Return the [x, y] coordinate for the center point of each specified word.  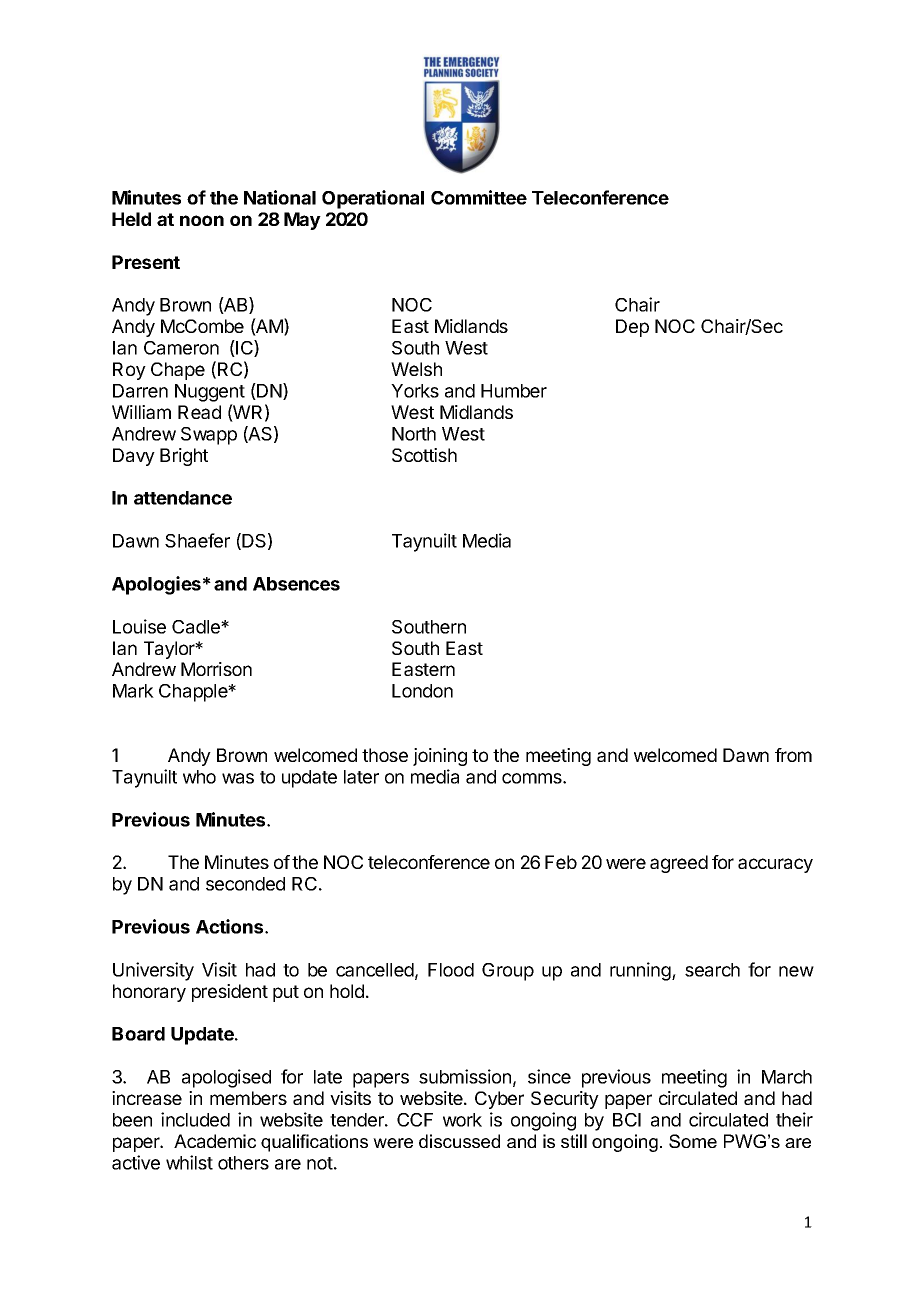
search [712, 970]
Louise [139, 626]
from [793, 755]
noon [202, 220]
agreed [679, 864]
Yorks [415, 391]
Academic [215, 1141]
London [422, 691]
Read [199, 412]
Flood [451, 970]
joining [440, 757]
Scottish [424, 455]
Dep [632, 328]
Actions [231, 926]
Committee [479, 197]
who [199, 777]
